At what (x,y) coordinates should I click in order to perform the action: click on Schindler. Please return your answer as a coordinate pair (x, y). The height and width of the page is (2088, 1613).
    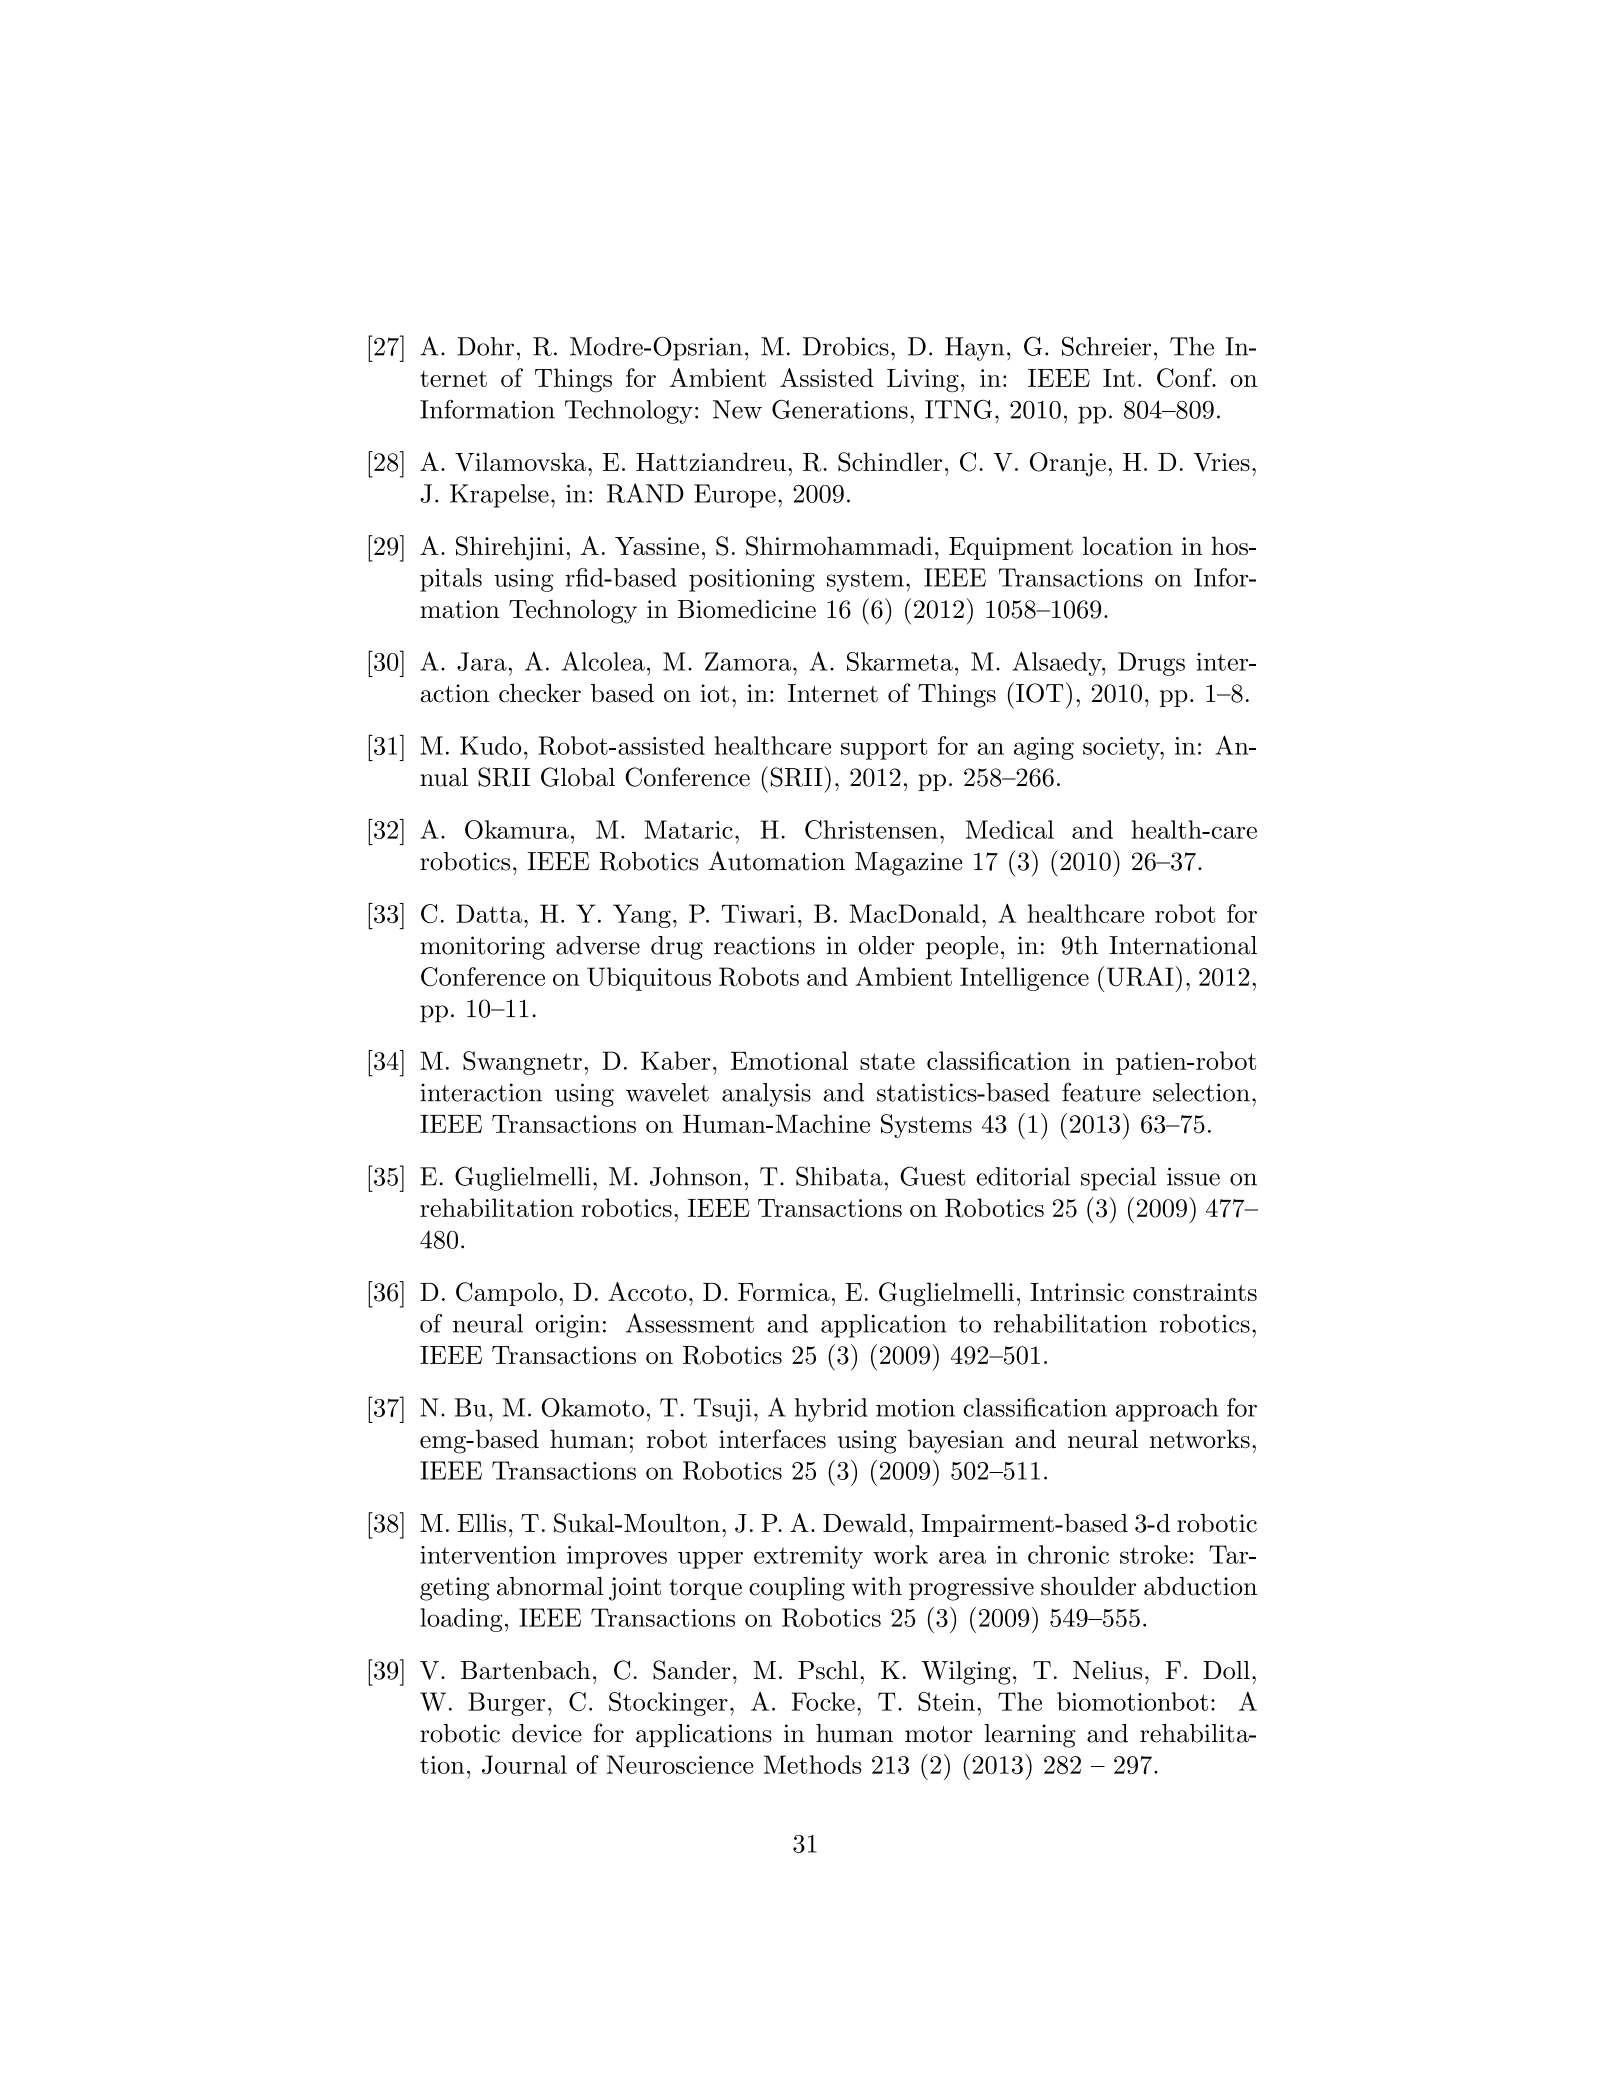
    Looking at the image, I should click on (890, 462).
